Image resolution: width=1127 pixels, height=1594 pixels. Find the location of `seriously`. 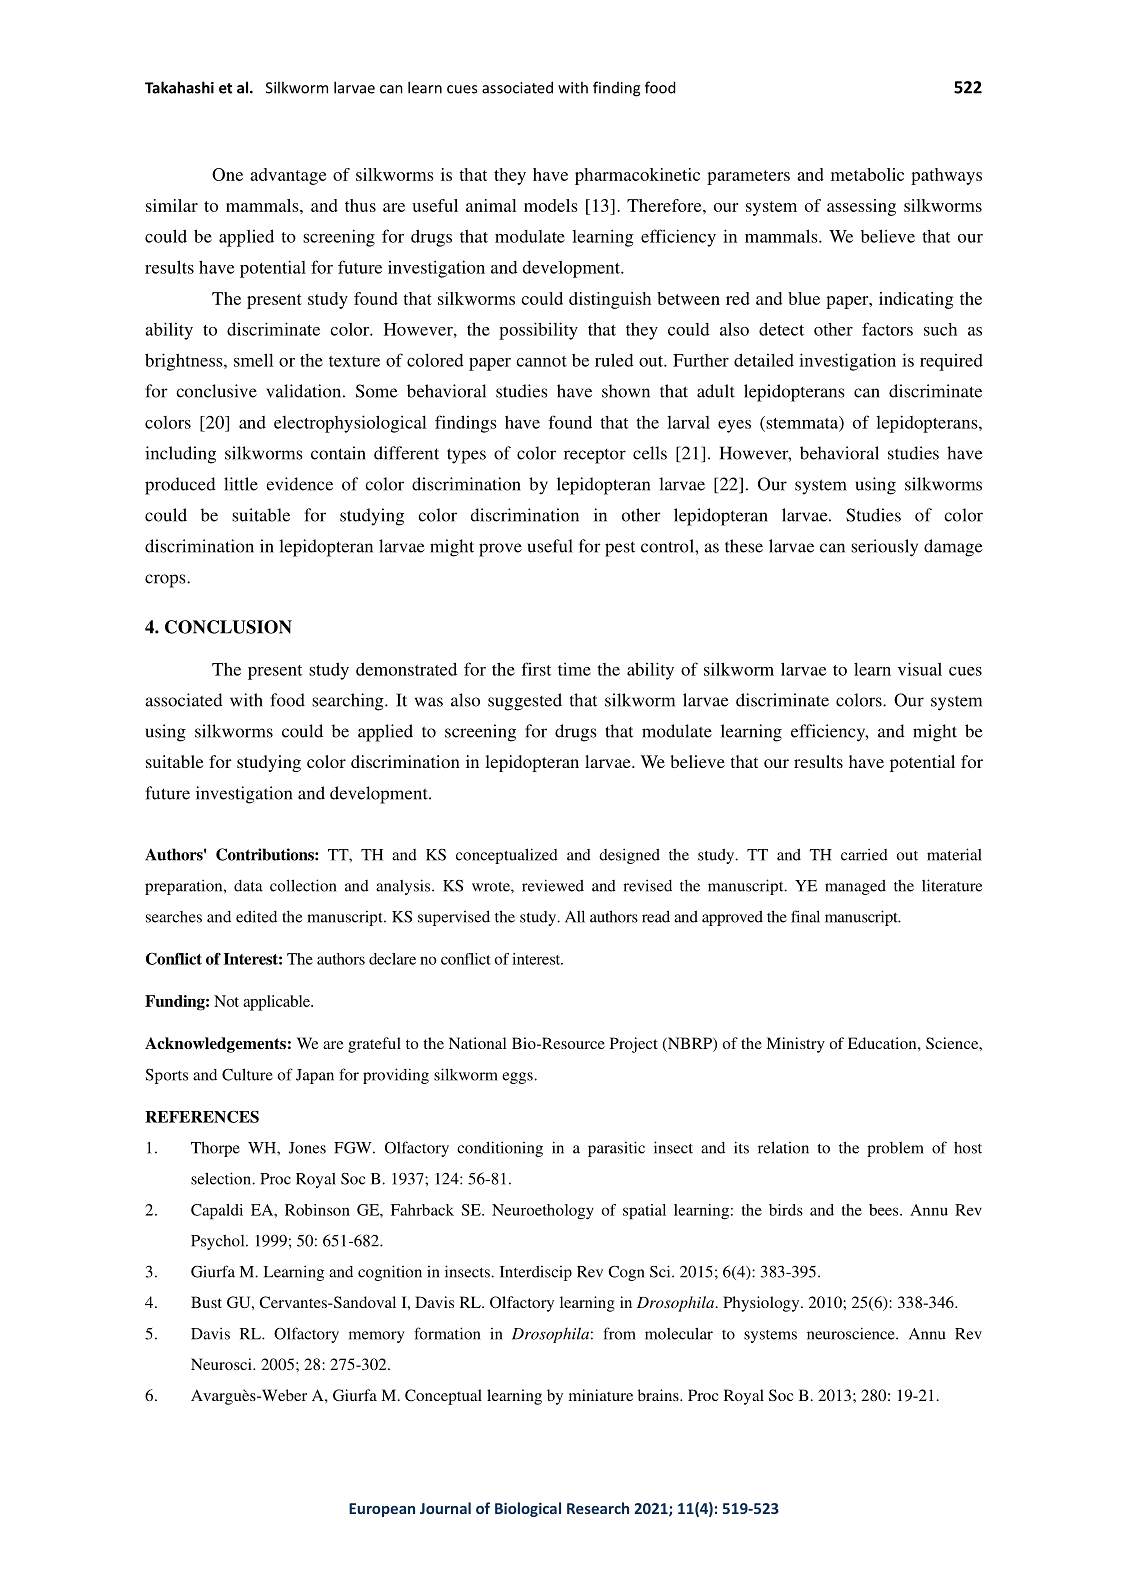

seriously is located at coordinates (884, 548).
